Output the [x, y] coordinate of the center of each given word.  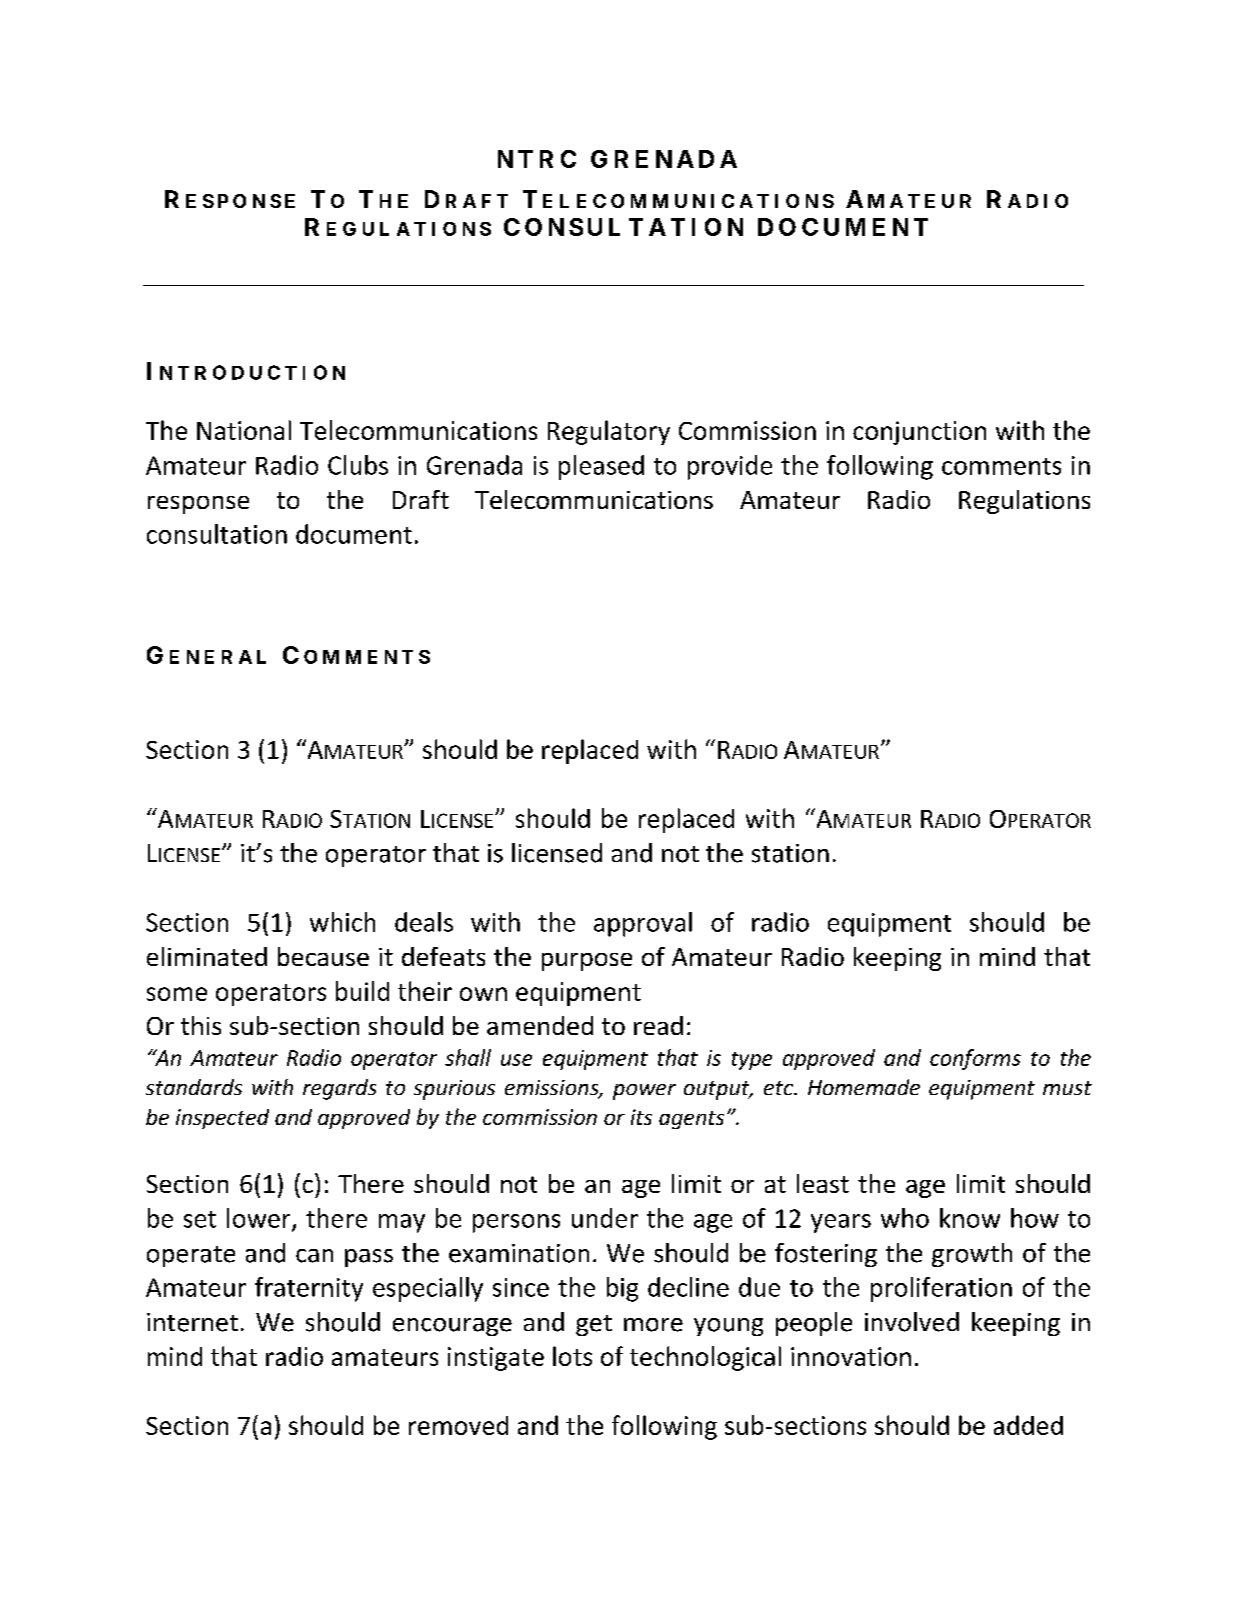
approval [643, 924]
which [342, 922]
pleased [601, 467]
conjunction [919, 433]
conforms [975, 1059]
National [244, 430]
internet [192, 1322]
